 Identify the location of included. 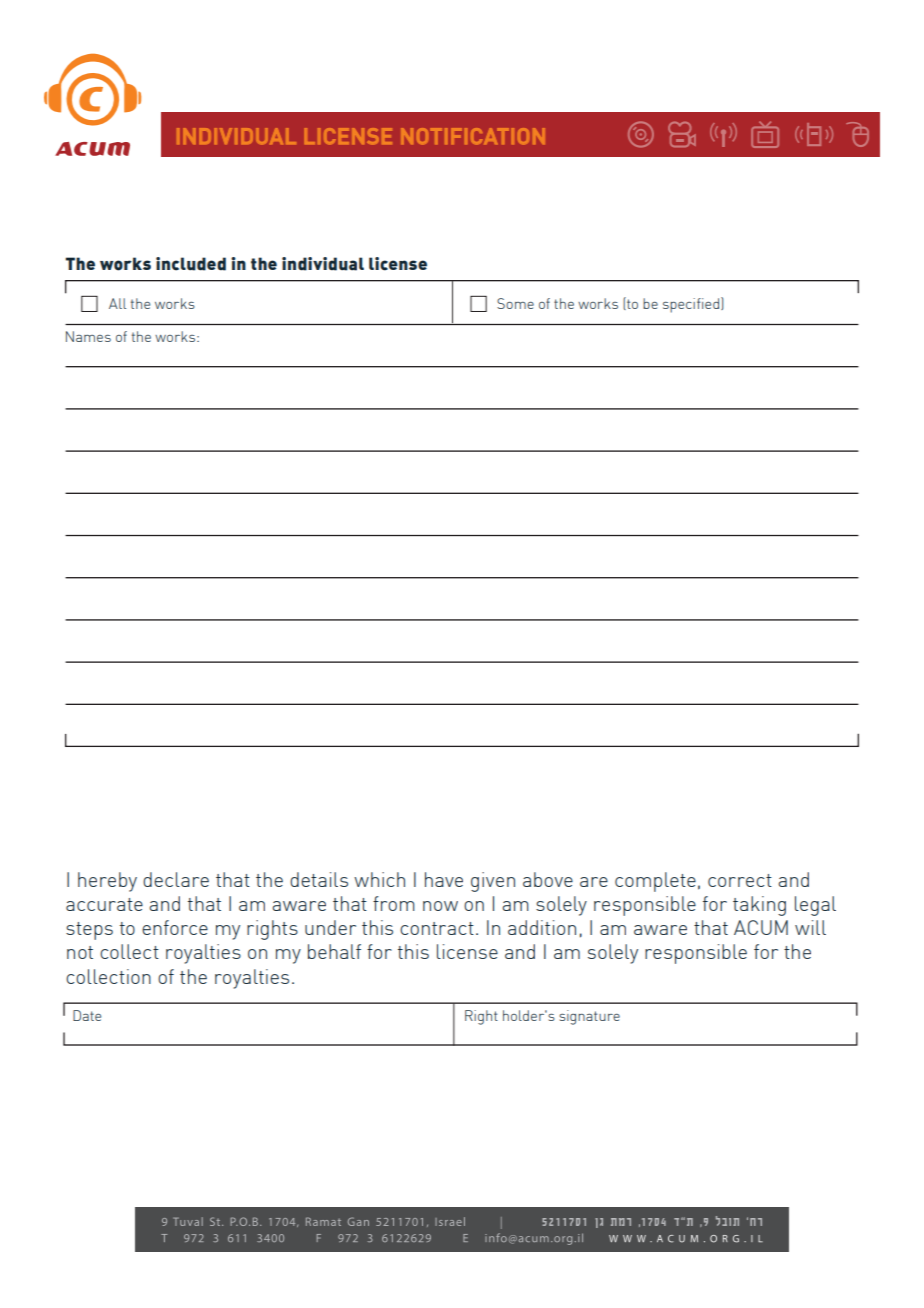
(191, 264).
